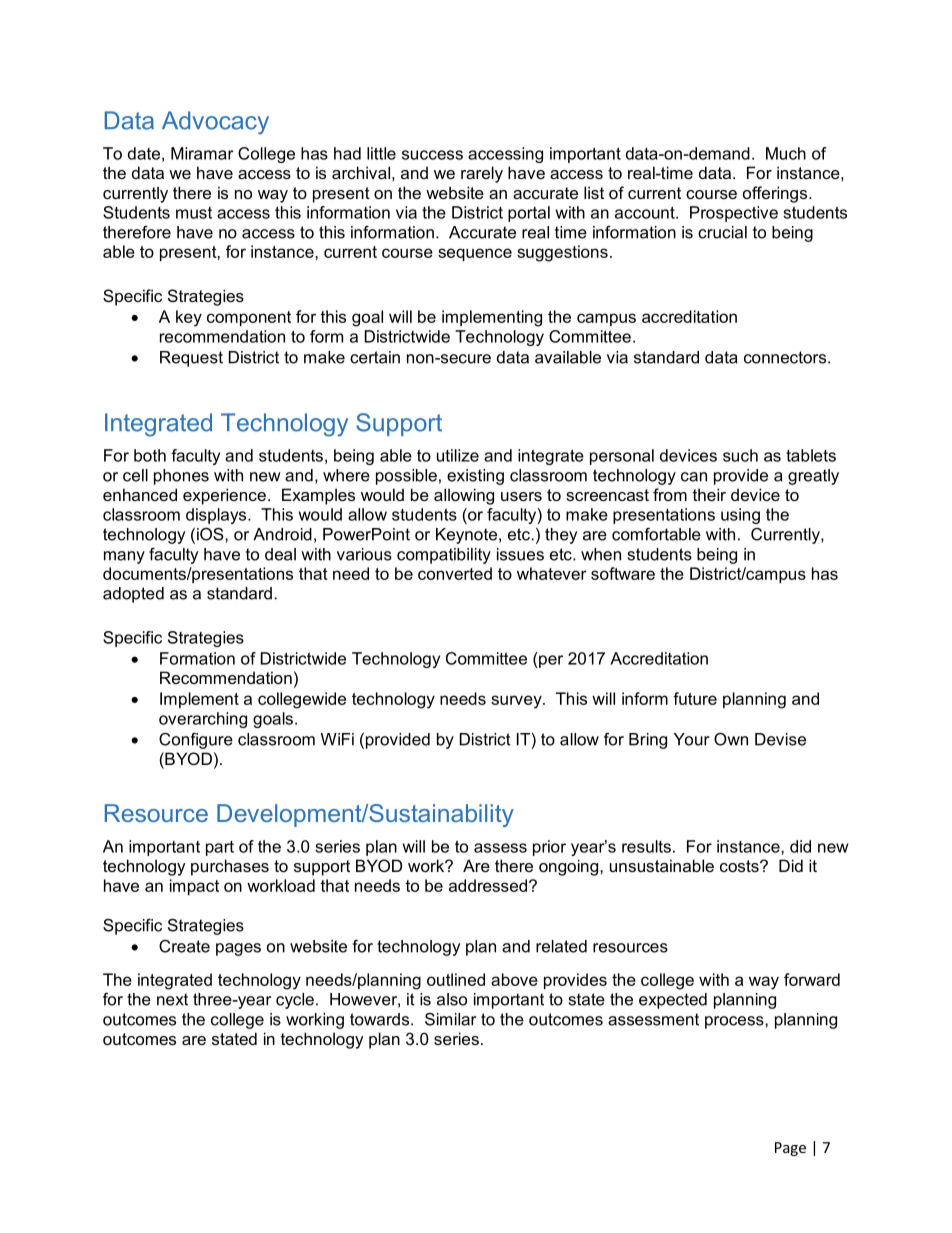 This screenshot has height=1233, width=952. I want to click on Miramar, so click(202, 153).
